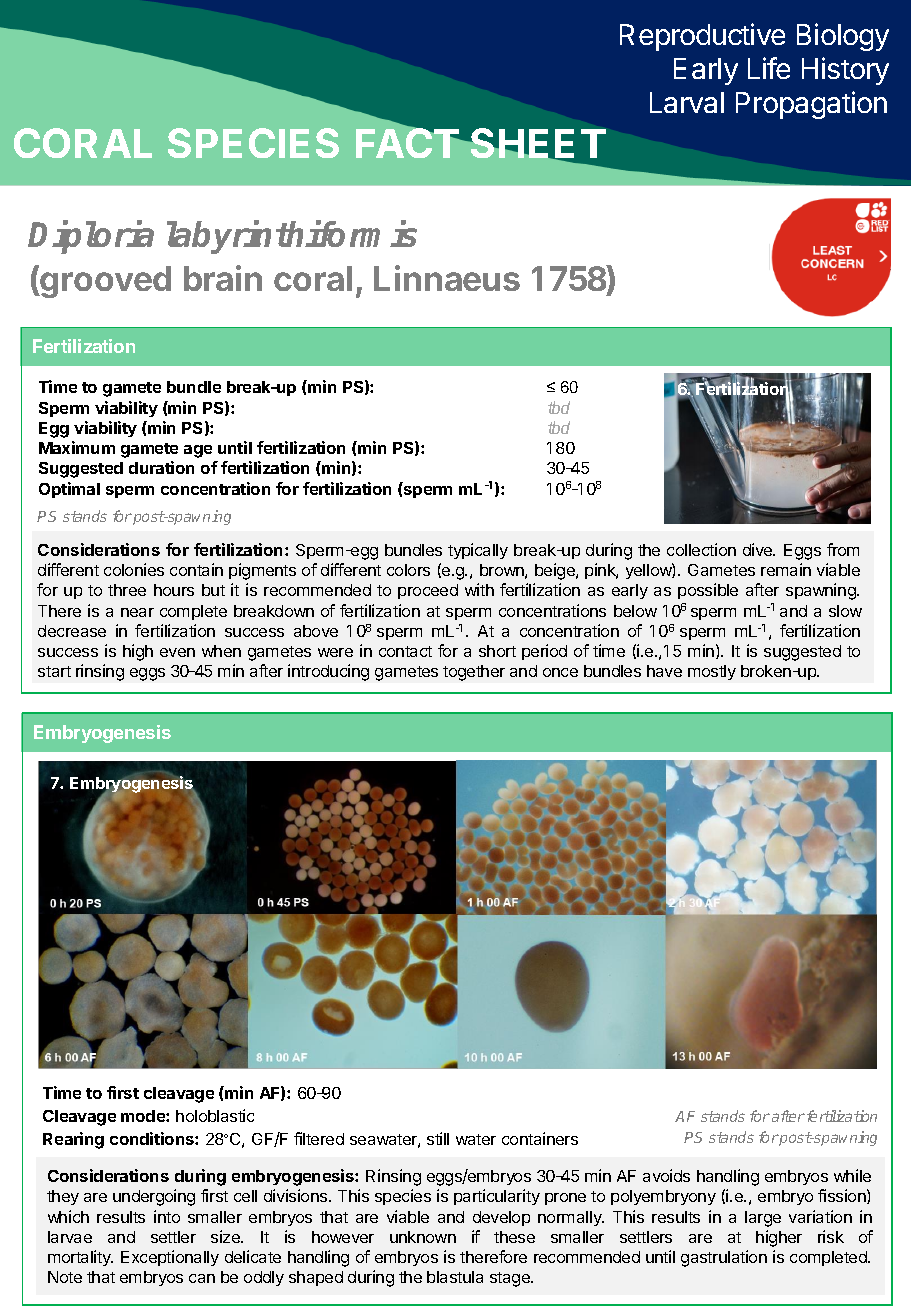 Image resolution: width=911 pixels, height=1316 pixels. What do you see at coordinates (438, 1138) in the page?
I see `still` at bounding box center [438, 1138].
